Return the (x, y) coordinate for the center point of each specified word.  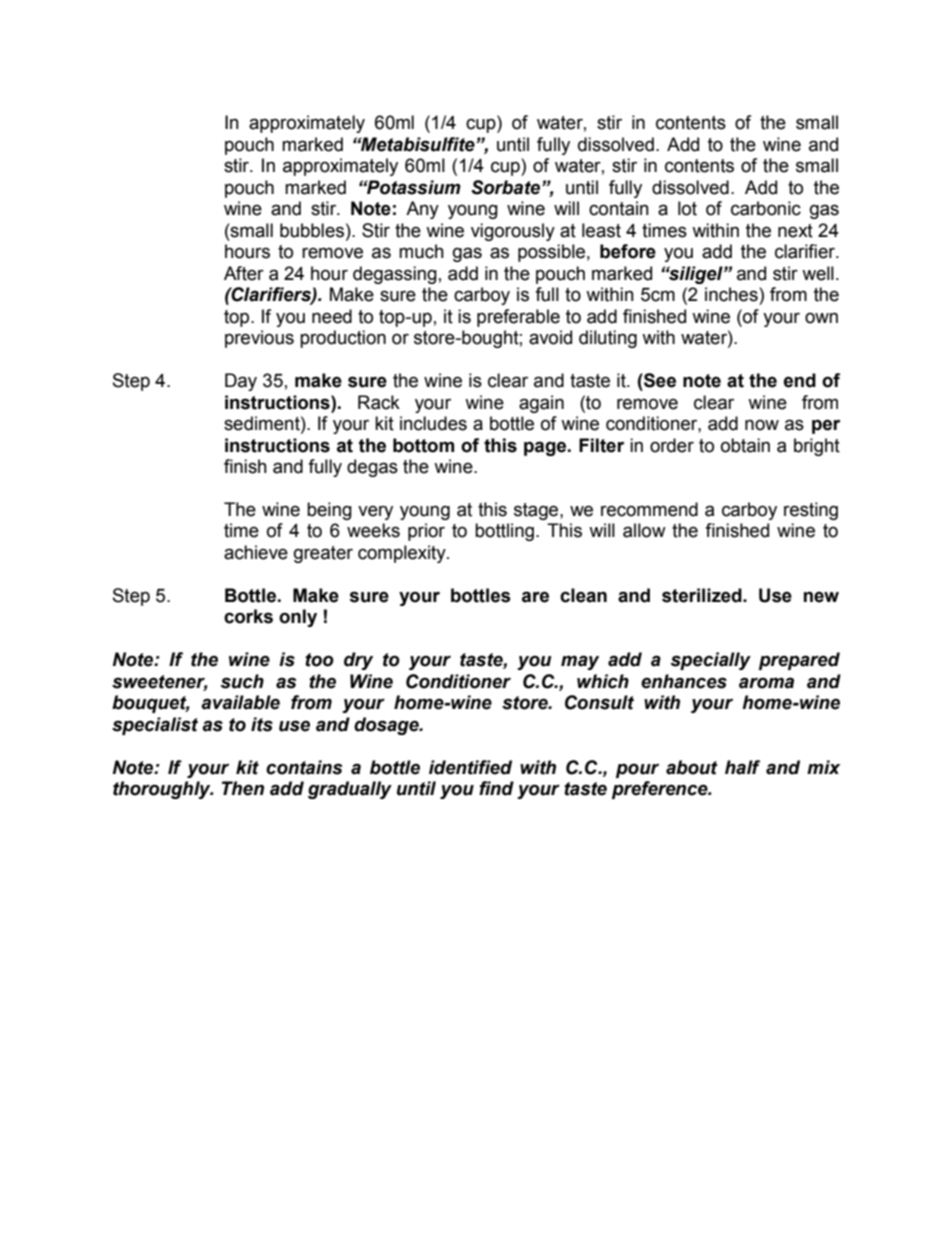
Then (243, 788)
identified (470, 767)
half (742, 767)
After (244, 273)
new (821, 597)
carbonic (766, 208)
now (762, 425)
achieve (256, 552)
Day (241, 382)
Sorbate (507, 187)
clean (583, 595)
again (541, 404)
